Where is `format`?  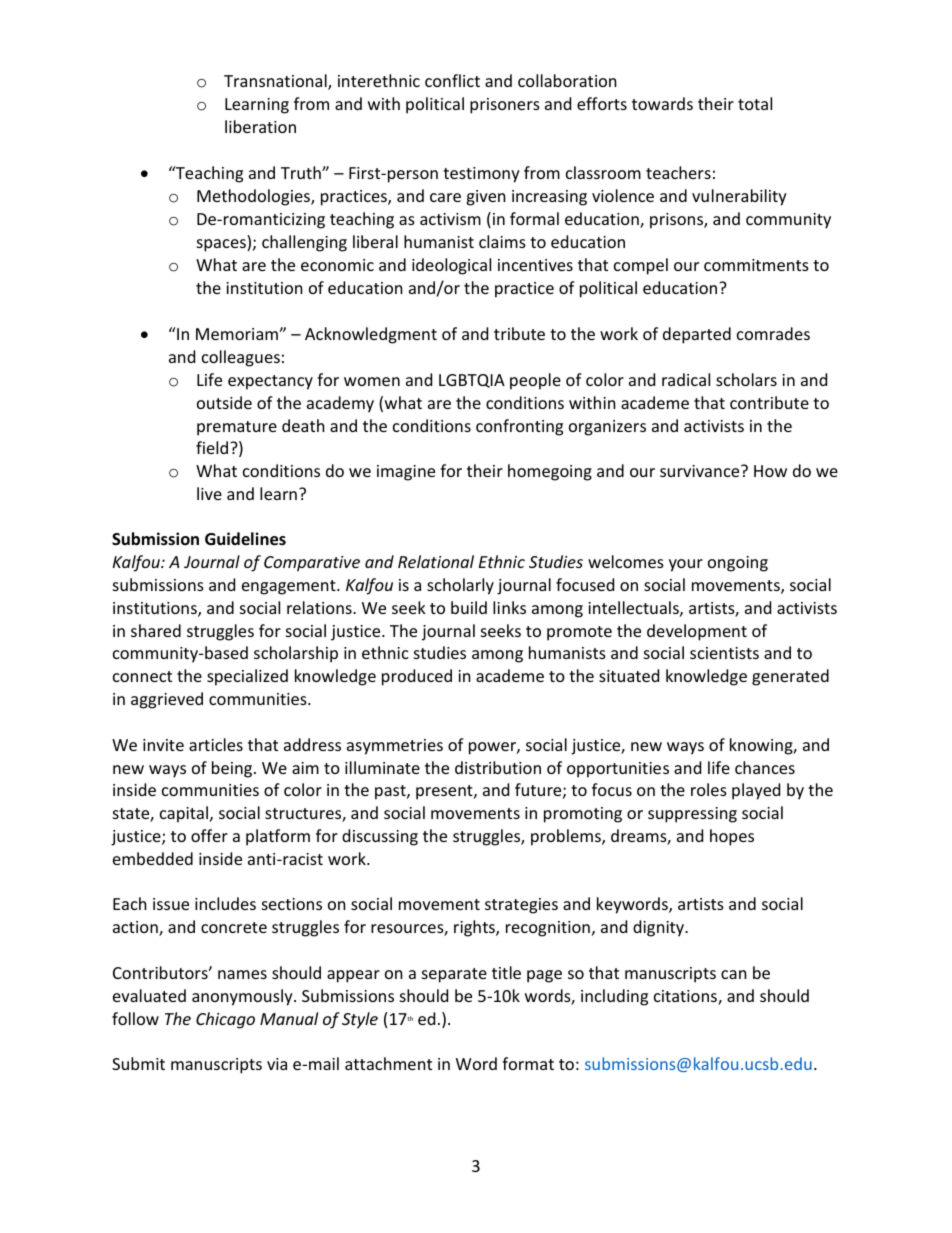 format is located at coordinates (528, 1063).
